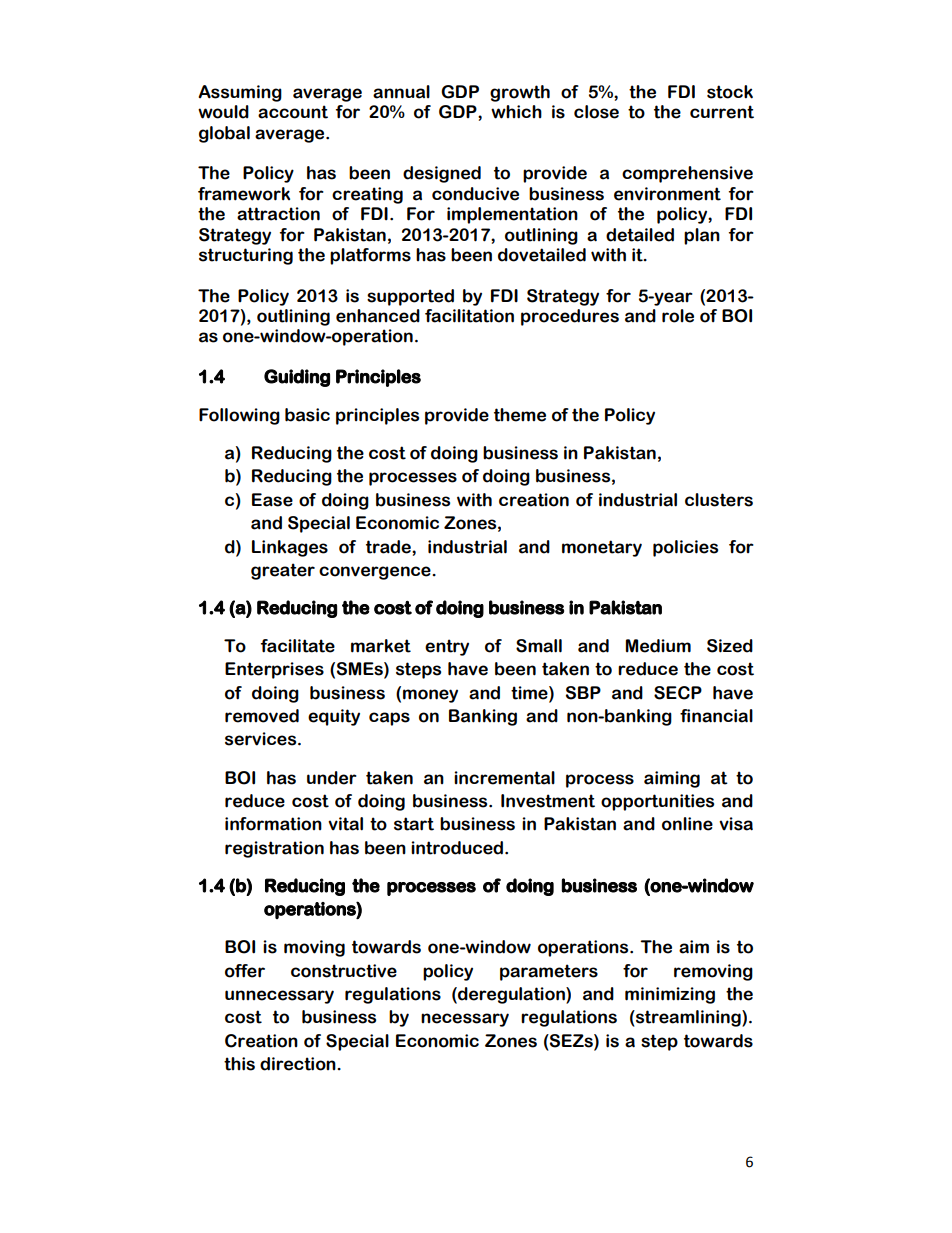 This image has width=952, height=1233. I want to click on direction, so click(299, 1064).
